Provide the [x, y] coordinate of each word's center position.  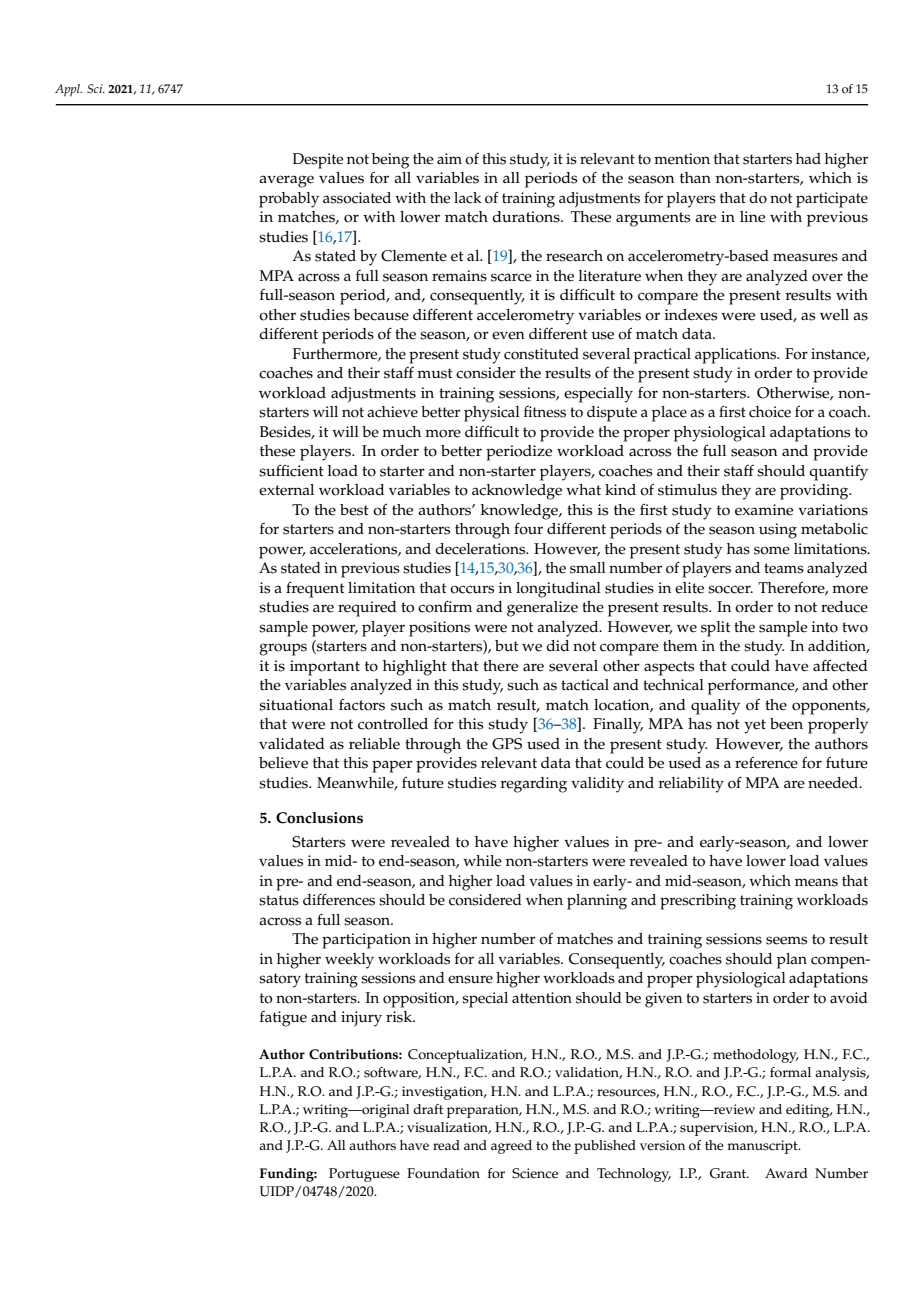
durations [527, 217]
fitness [545, 412]
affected [840, 665]
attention [542, 998]
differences [339, 899]
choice [770, 412]
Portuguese [364, 1175]
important [325, 668]
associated [357, 198]
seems [786, 940]
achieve [392, 412]
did [557, 645]
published [605, 1147]
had [808, 158]
